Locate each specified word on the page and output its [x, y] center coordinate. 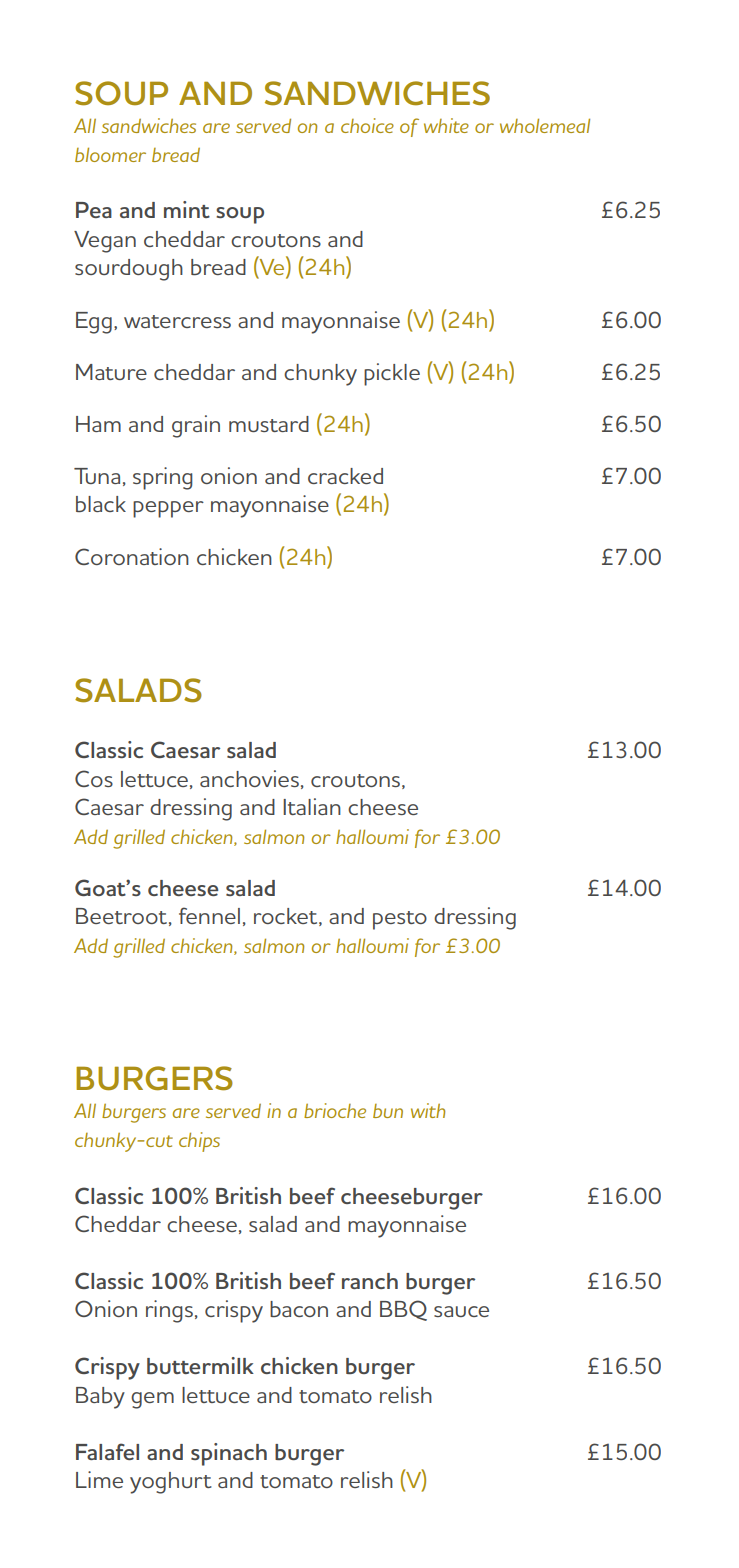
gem [152, 1400]
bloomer [110, 154]
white [446, 125]
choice [367, 125]
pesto [400, 920]
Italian [312, 806]
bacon [299, 1309]
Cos [94, 778]
